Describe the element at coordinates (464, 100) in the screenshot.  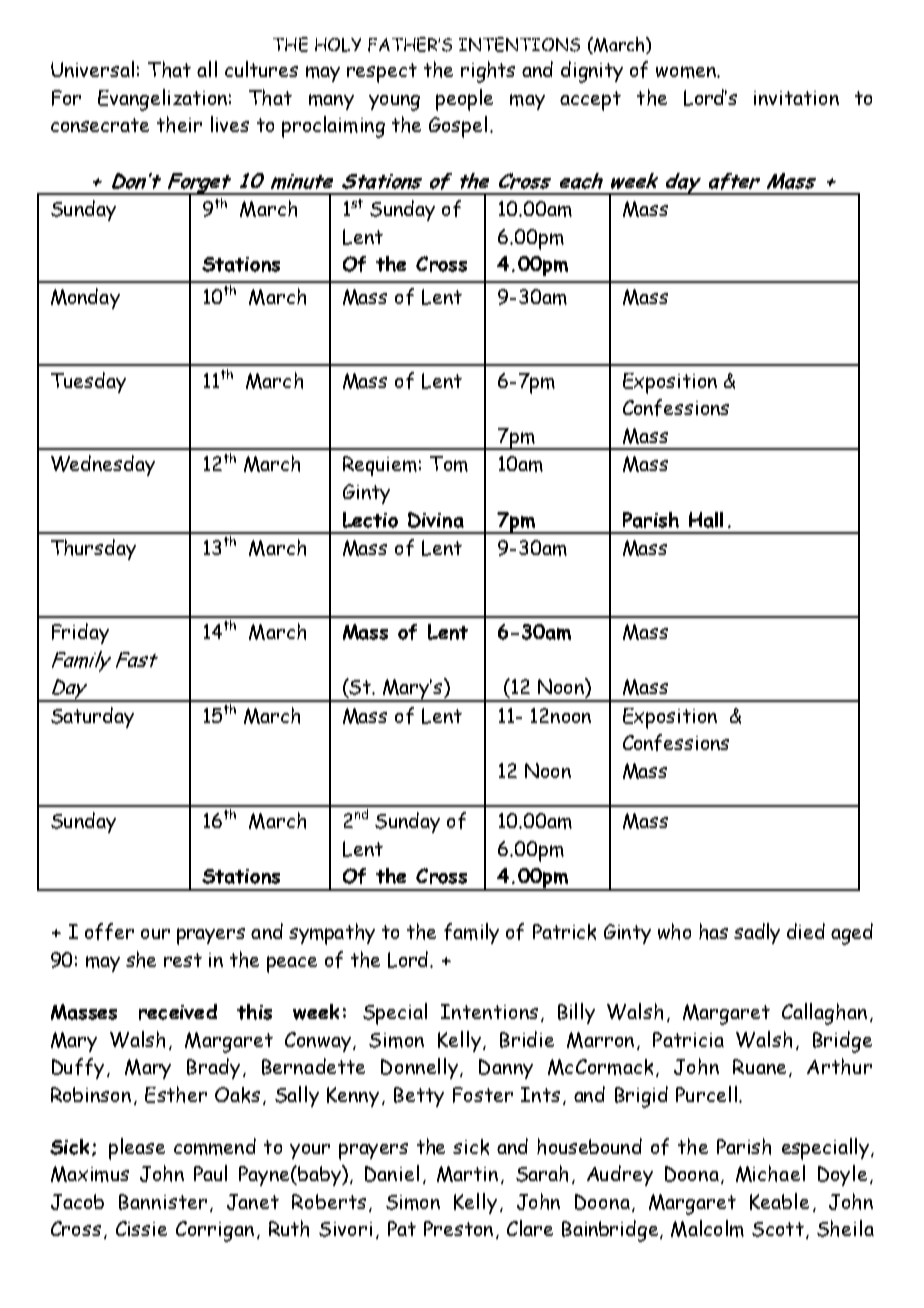
I see `people` at that location.
